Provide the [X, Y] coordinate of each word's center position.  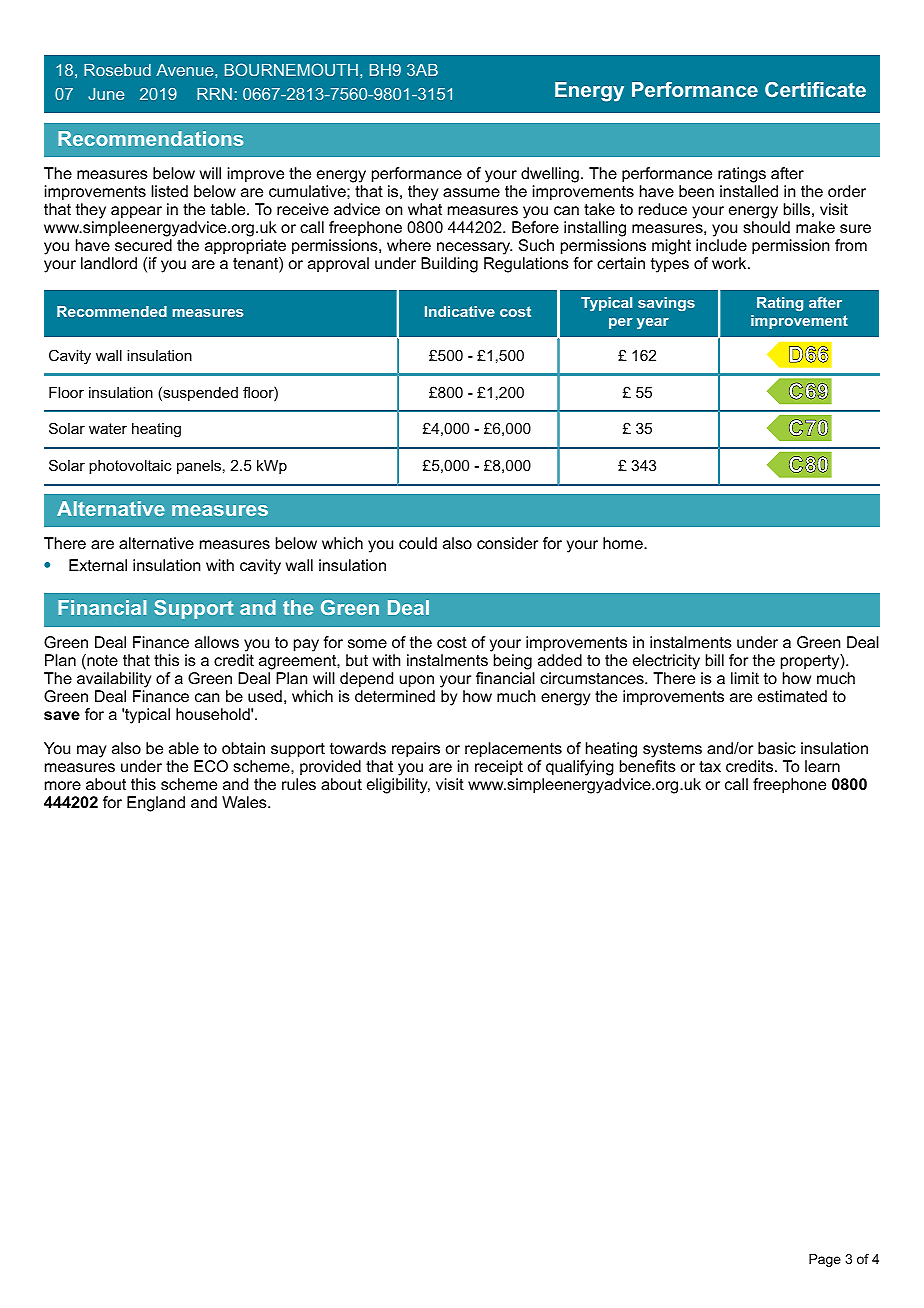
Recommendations [150, 138]
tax [710, 766]
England [156, 804]
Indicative [460, 311]
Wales [245, 802]
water [108, 428]
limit [745, 678]
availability [114, 680]
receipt [499, 768]
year [653, 323]
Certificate [815, 89]
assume [471, 192]
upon [416, 681]
